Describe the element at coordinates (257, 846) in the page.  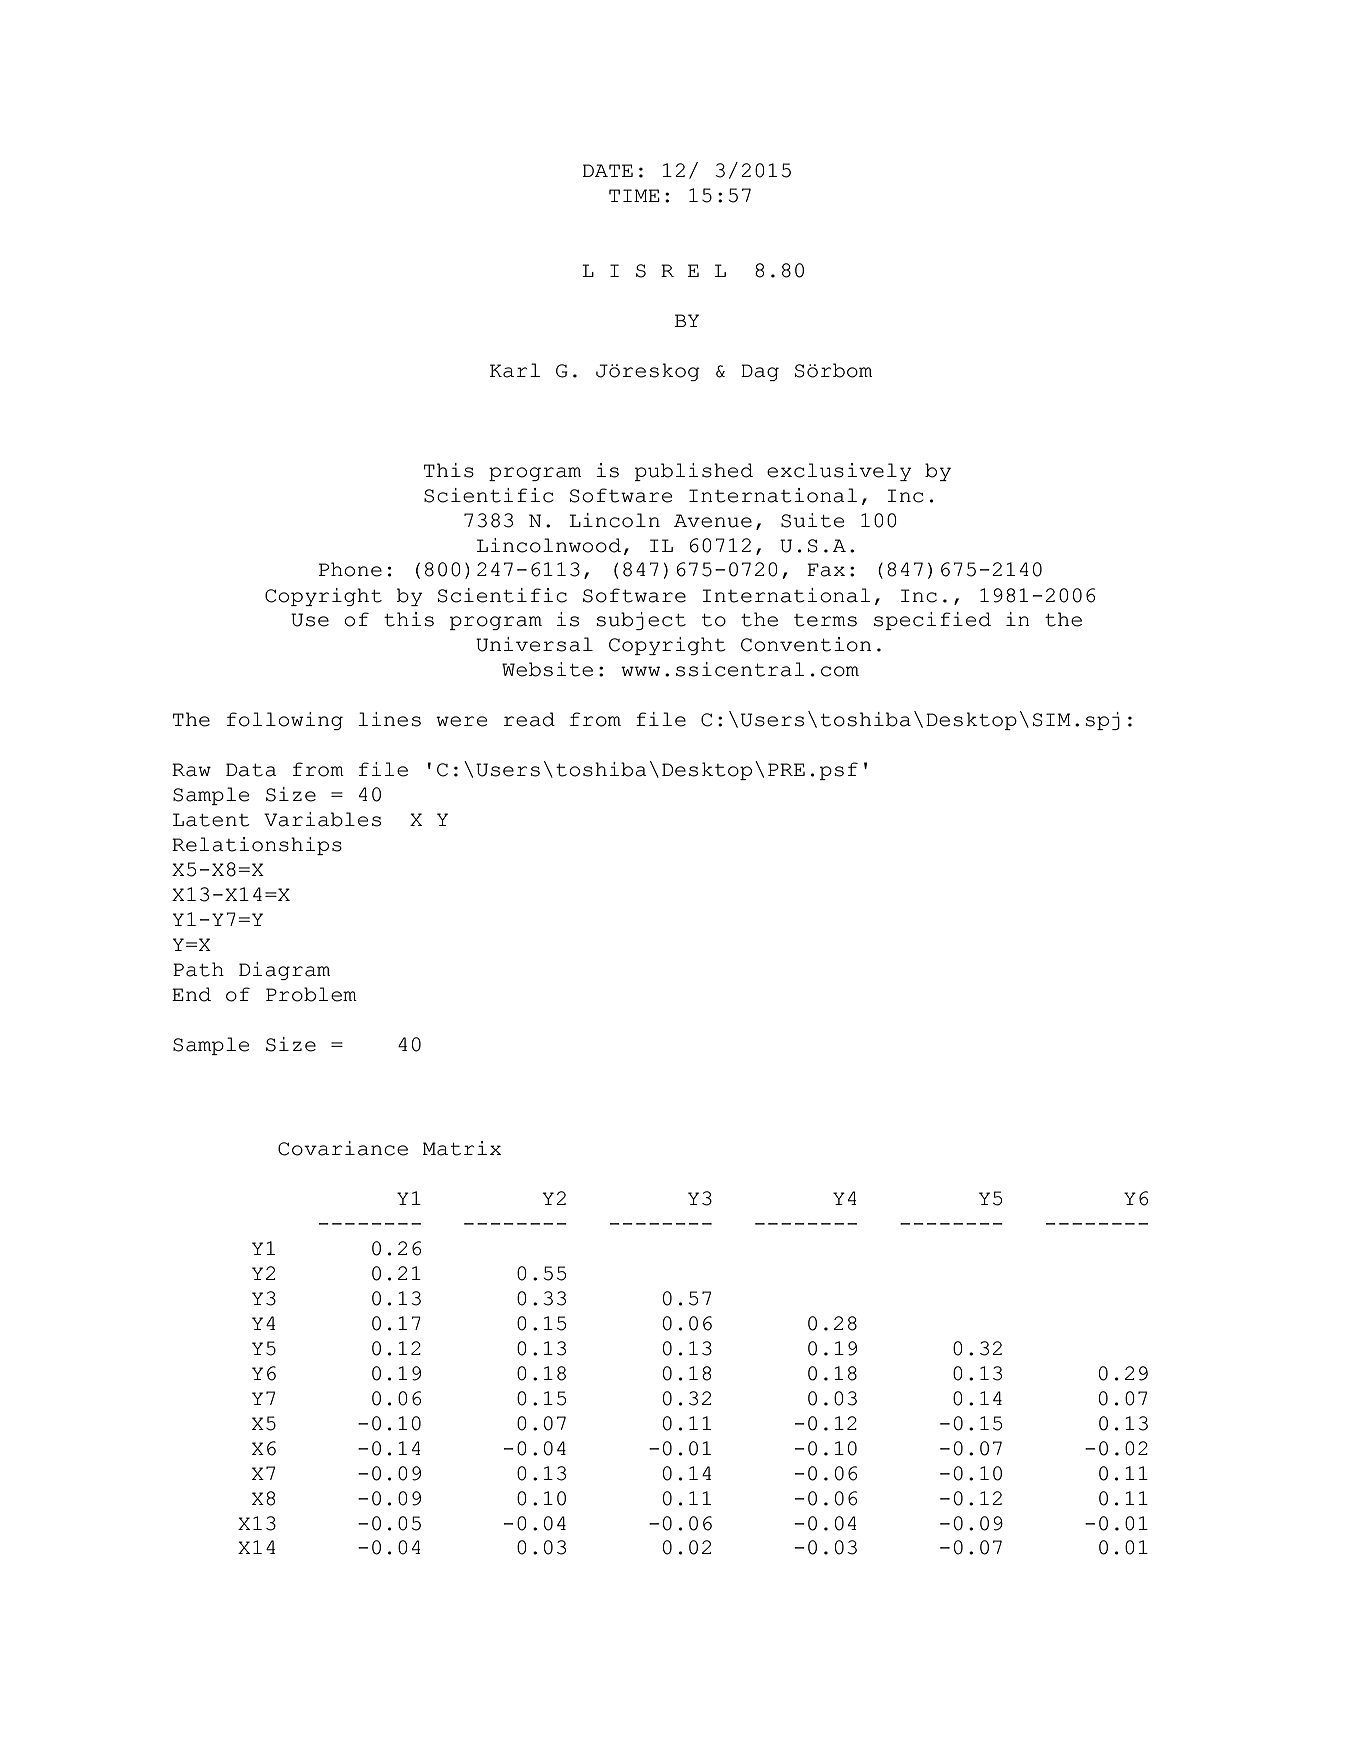
I see `Relationships` at that location.
